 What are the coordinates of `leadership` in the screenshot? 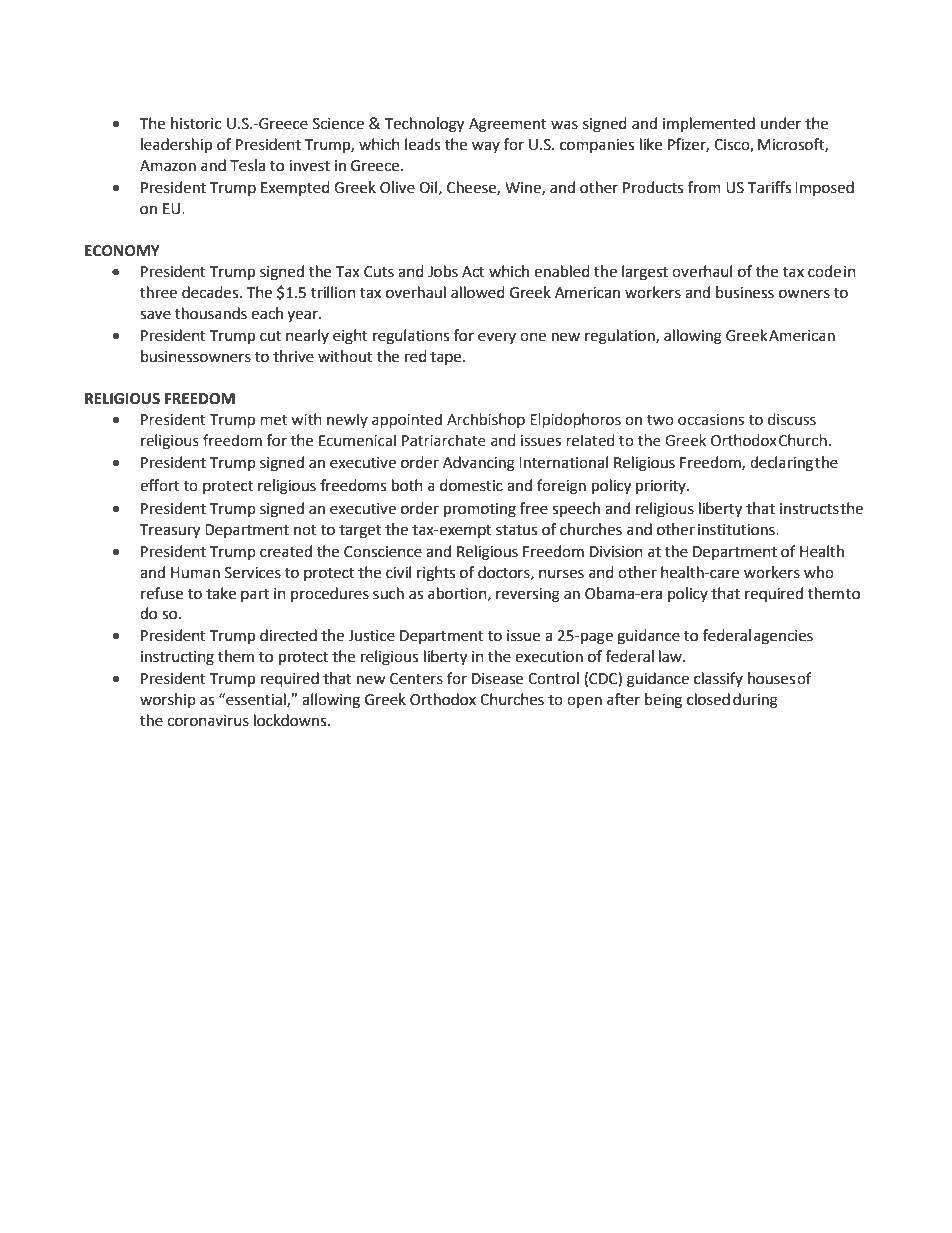 It's located at (176, 146).
